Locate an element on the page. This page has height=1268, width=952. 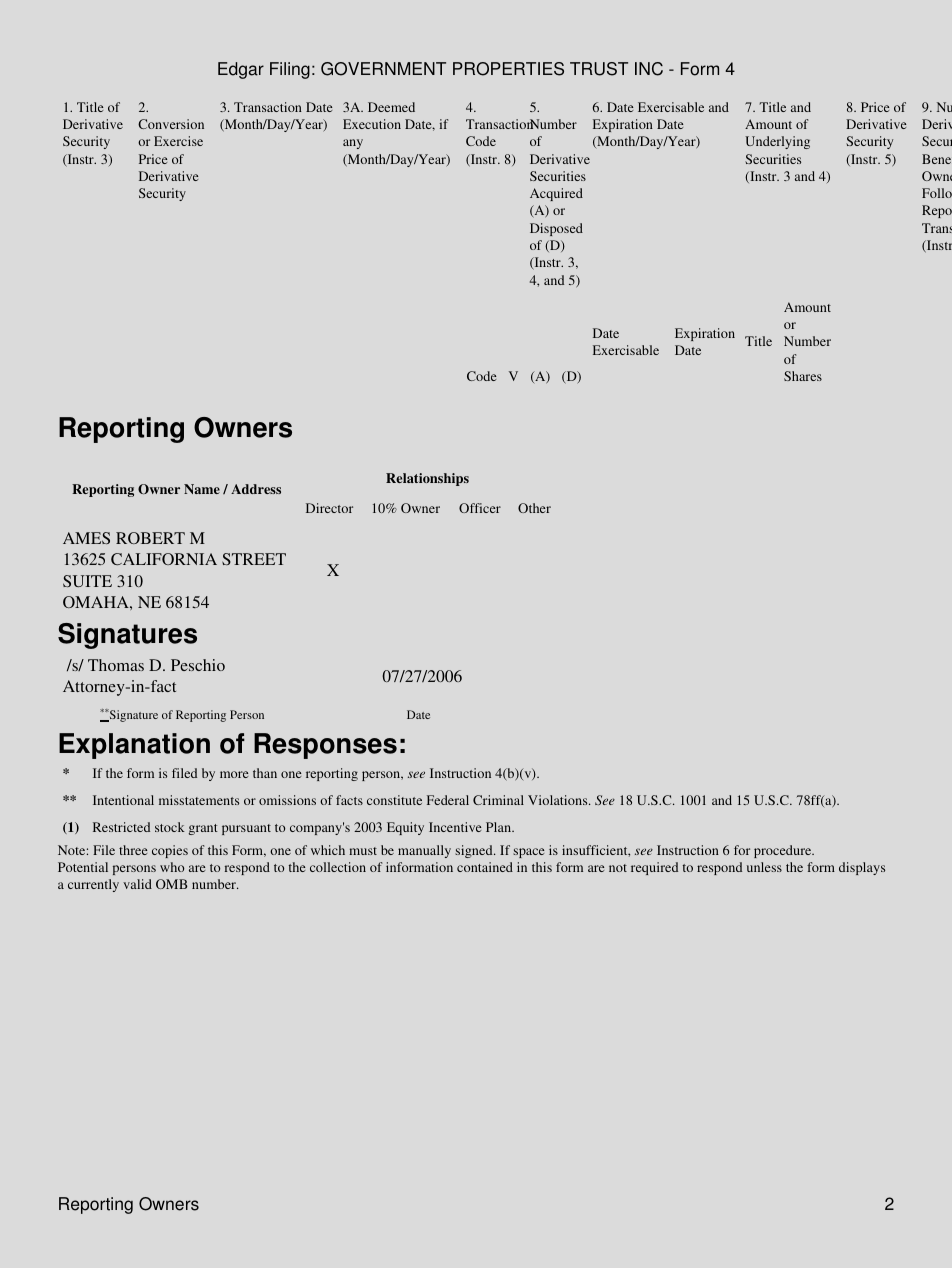
Underlying is located at coordinates (777, 142).
